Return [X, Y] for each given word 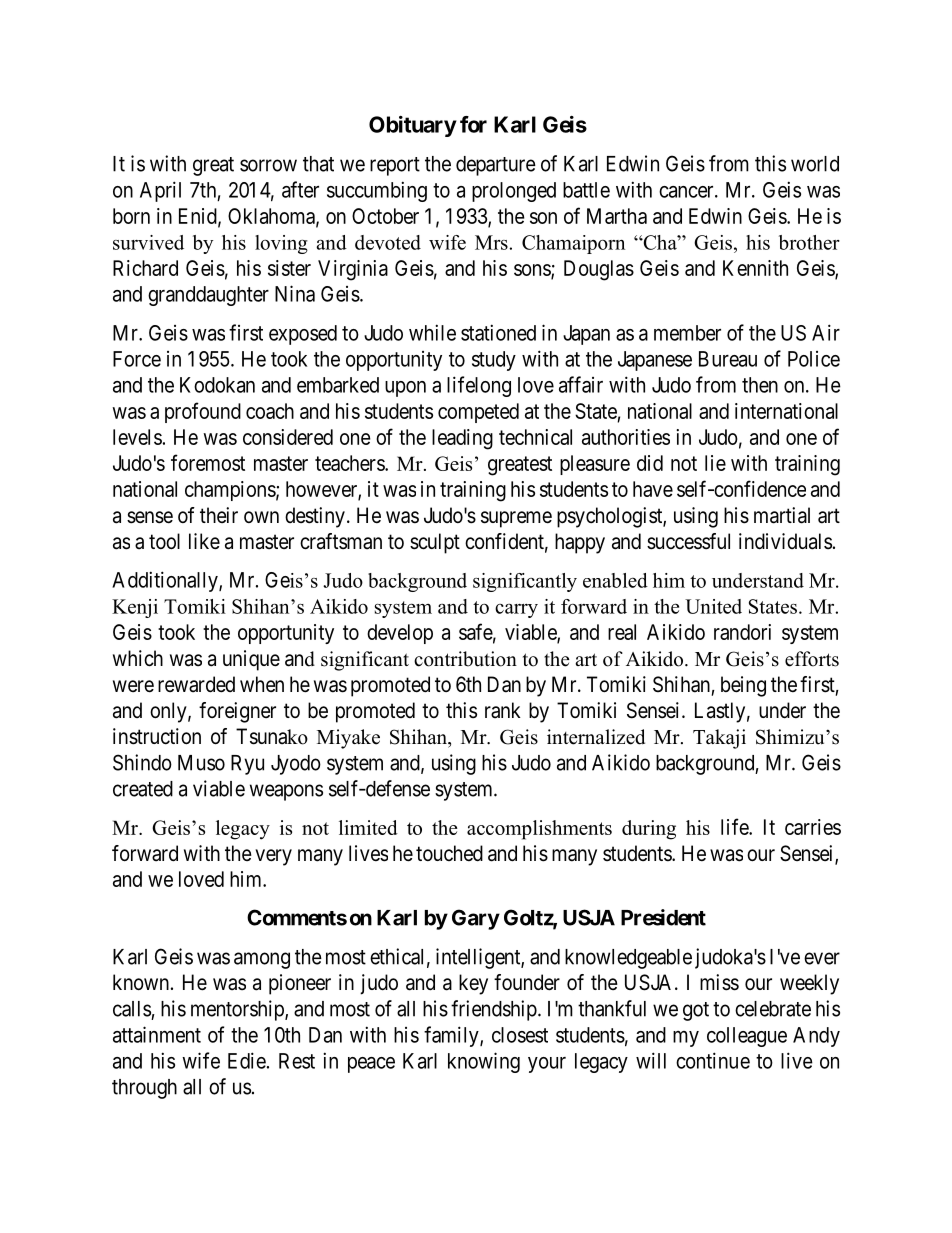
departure [496, 166]
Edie [247, 1060]
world [815, 164]
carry [516, 611]
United [713, 606]
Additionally [166, 581]
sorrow [268, 165]
